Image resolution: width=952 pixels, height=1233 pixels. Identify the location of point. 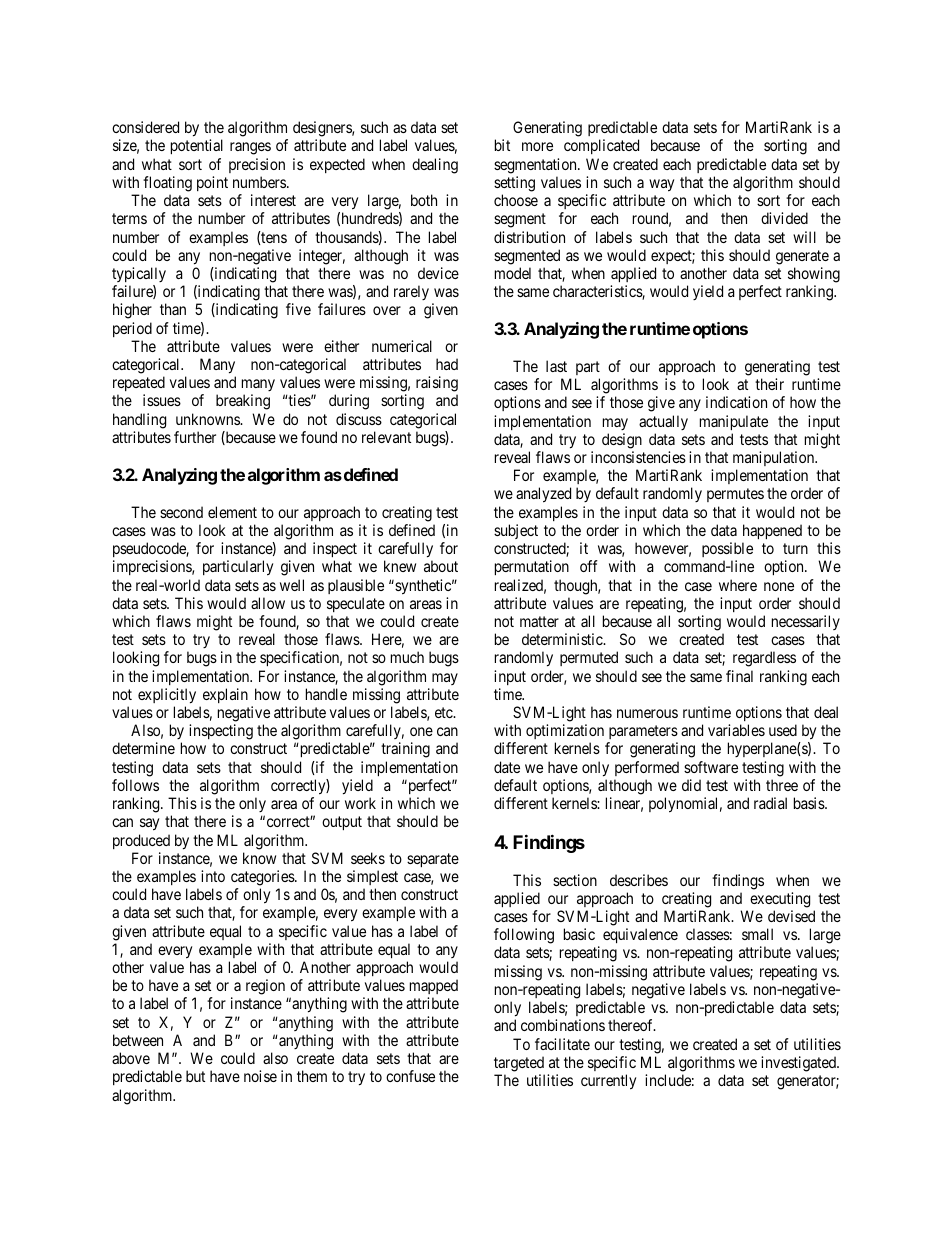
(212, 183).
